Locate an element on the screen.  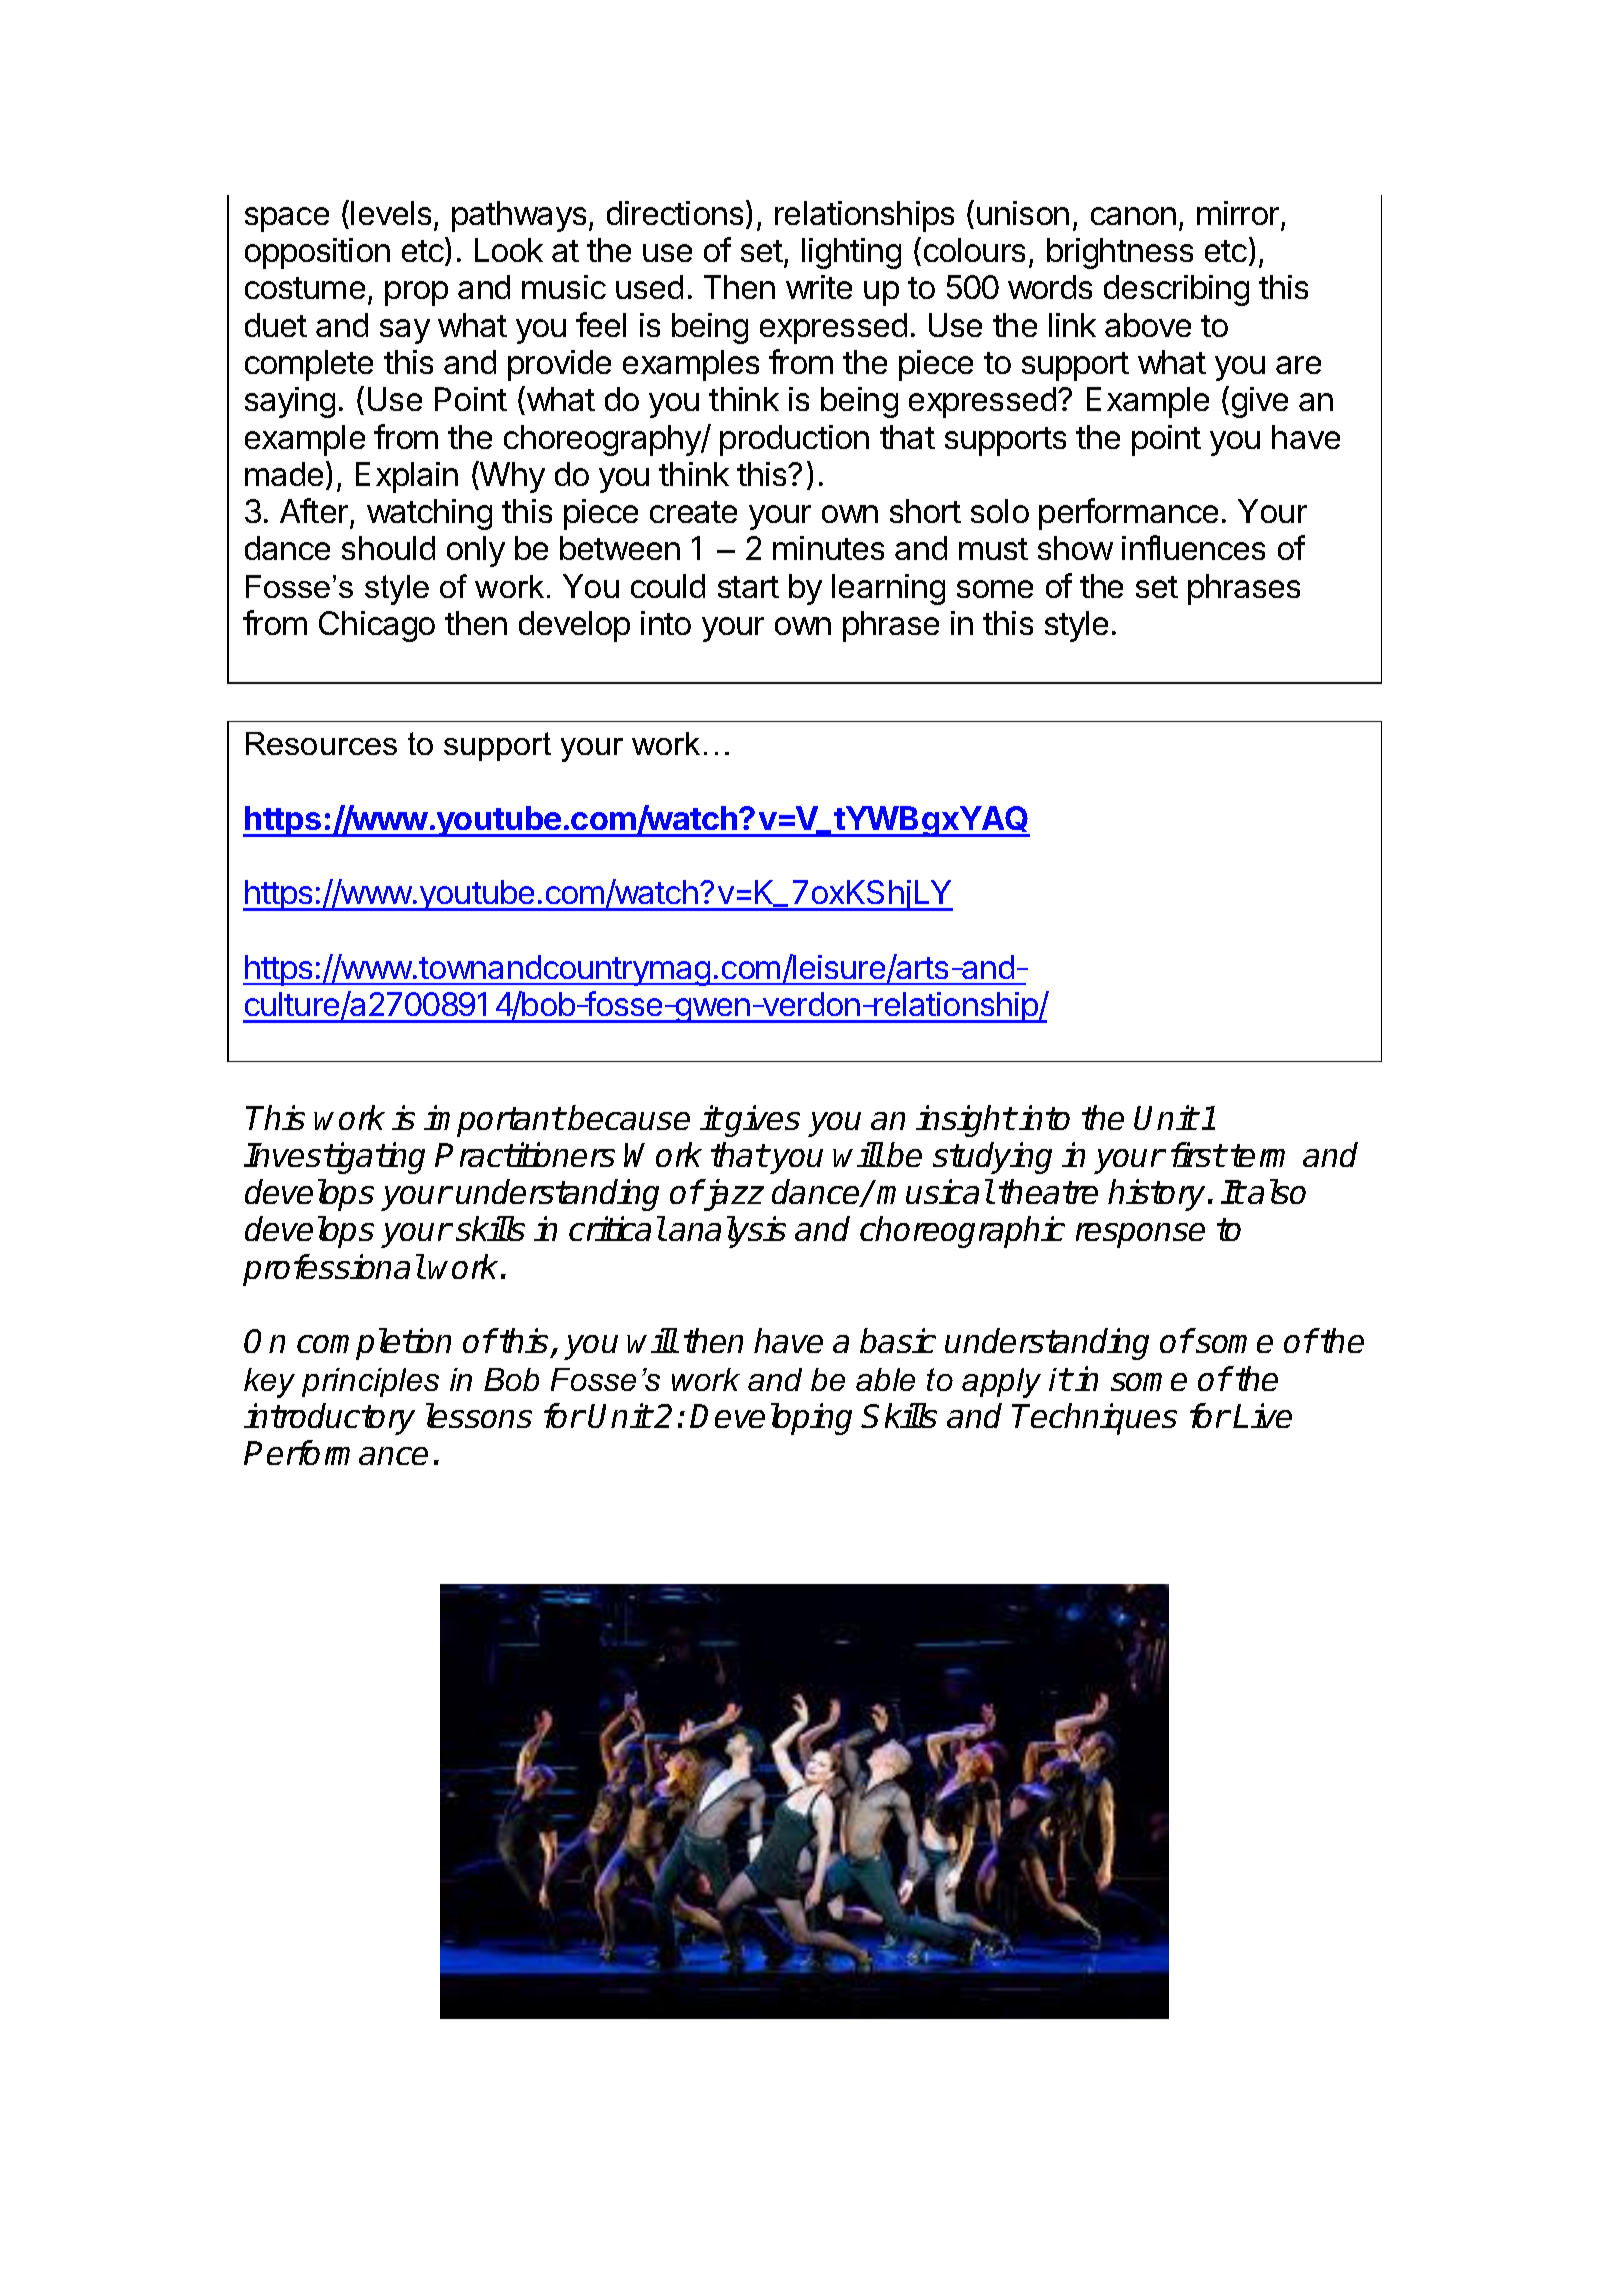
show is located at coordinates (1075, 548).
